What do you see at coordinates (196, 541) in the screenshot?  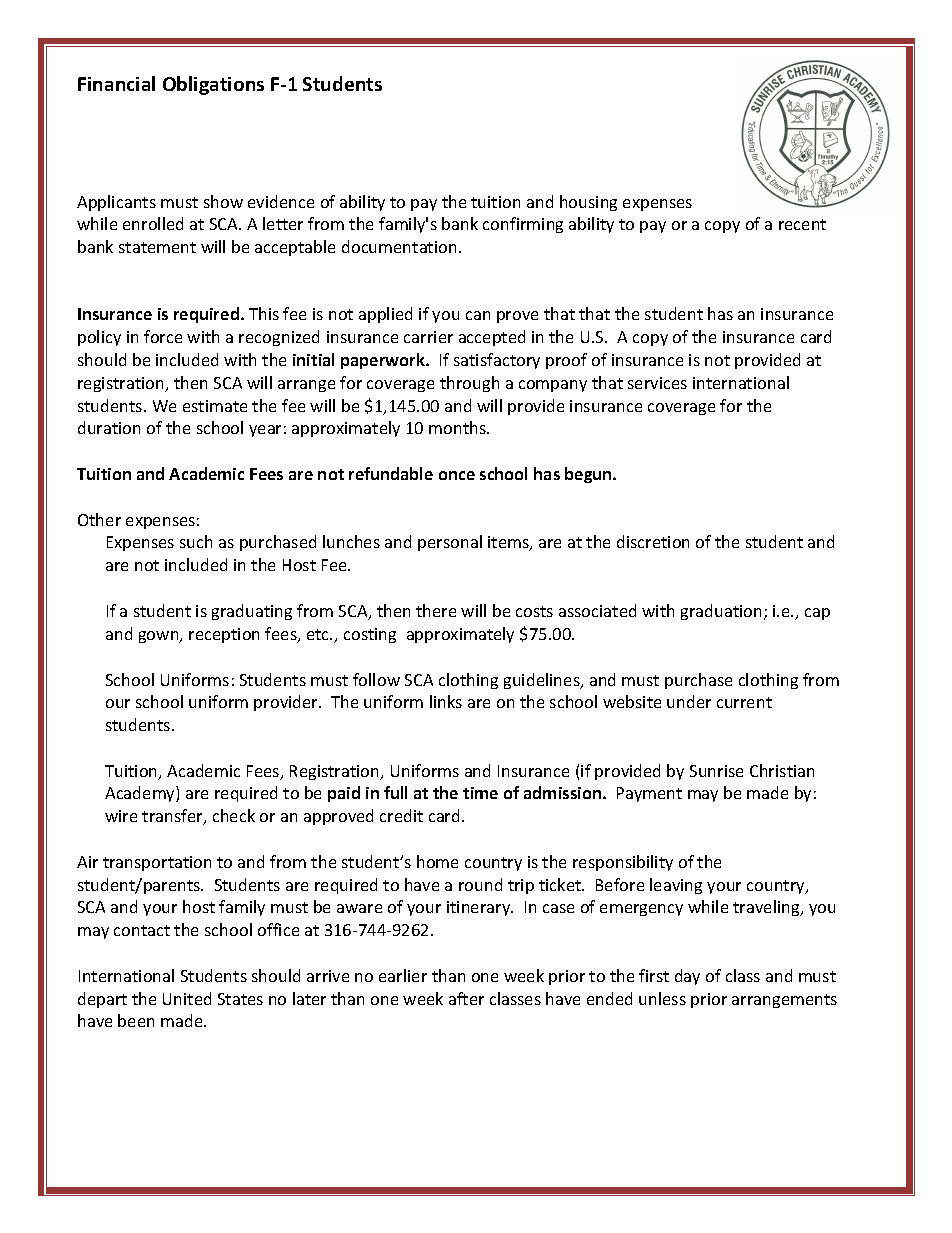 I see `such` at bounding box center [196, 541].
